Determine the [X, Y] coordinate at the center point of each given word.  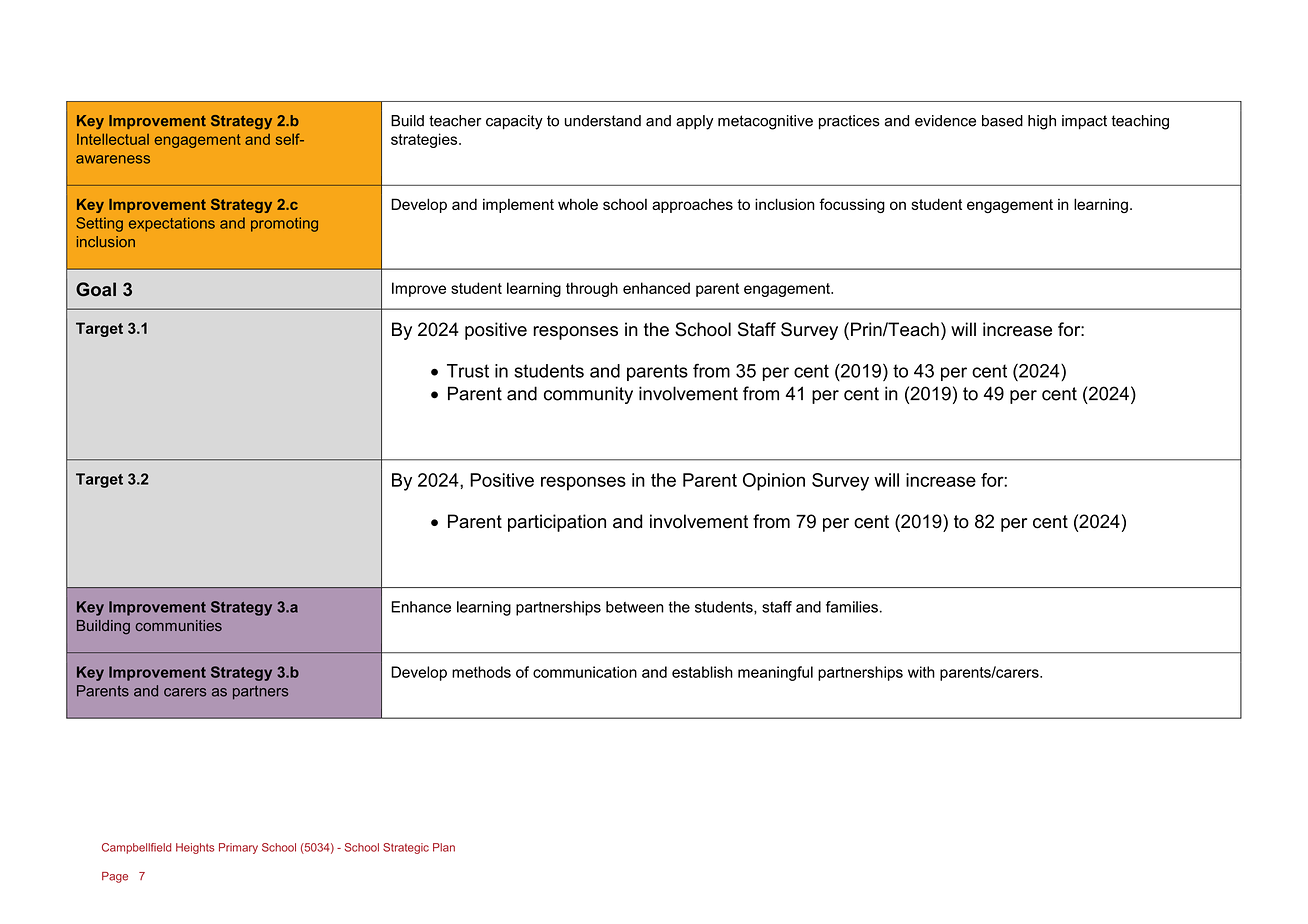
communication [585, 672]
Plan [444, 847]
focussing [852, 205]
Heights [195, 848]
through [592, 289]
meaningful [775, 673]
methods [481, 672]
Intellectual [113, 139]
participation [557, 523]
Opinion [774, 482]
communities [179, 625]
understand [603, 121]
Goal [96, 289]
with [921, 672]
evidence [945, 121]
